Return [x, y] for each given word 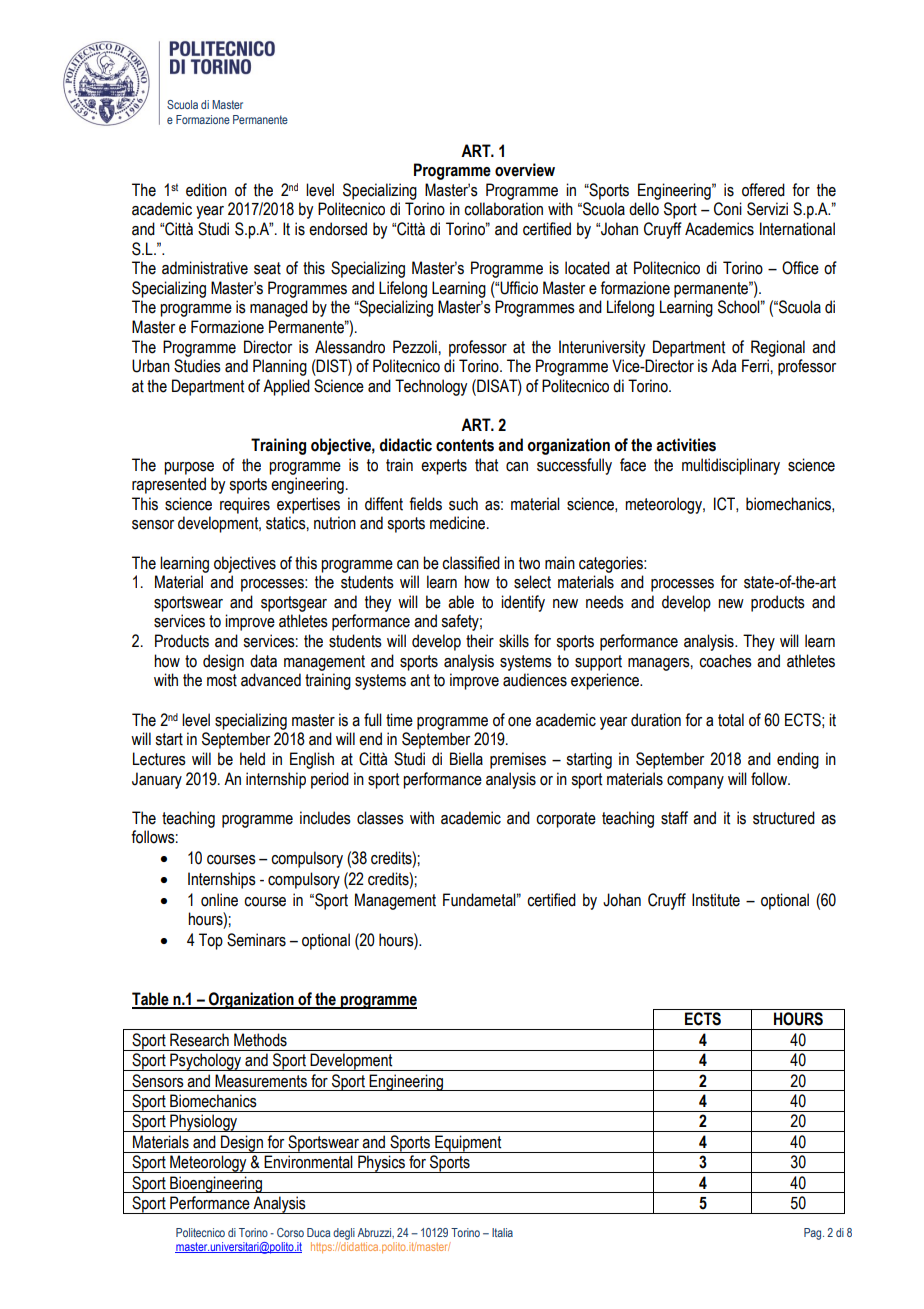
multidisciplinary [731, 466]
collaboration [503, 209]
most [222, 680]
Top [211, 941]
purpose [189, 468]
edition [206, 190]
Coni [728, 209]
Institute [716, 900]
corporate [566, 820]
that [486, 465]
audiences [535, 680]
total [731, 720]
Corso [290, 1232]
